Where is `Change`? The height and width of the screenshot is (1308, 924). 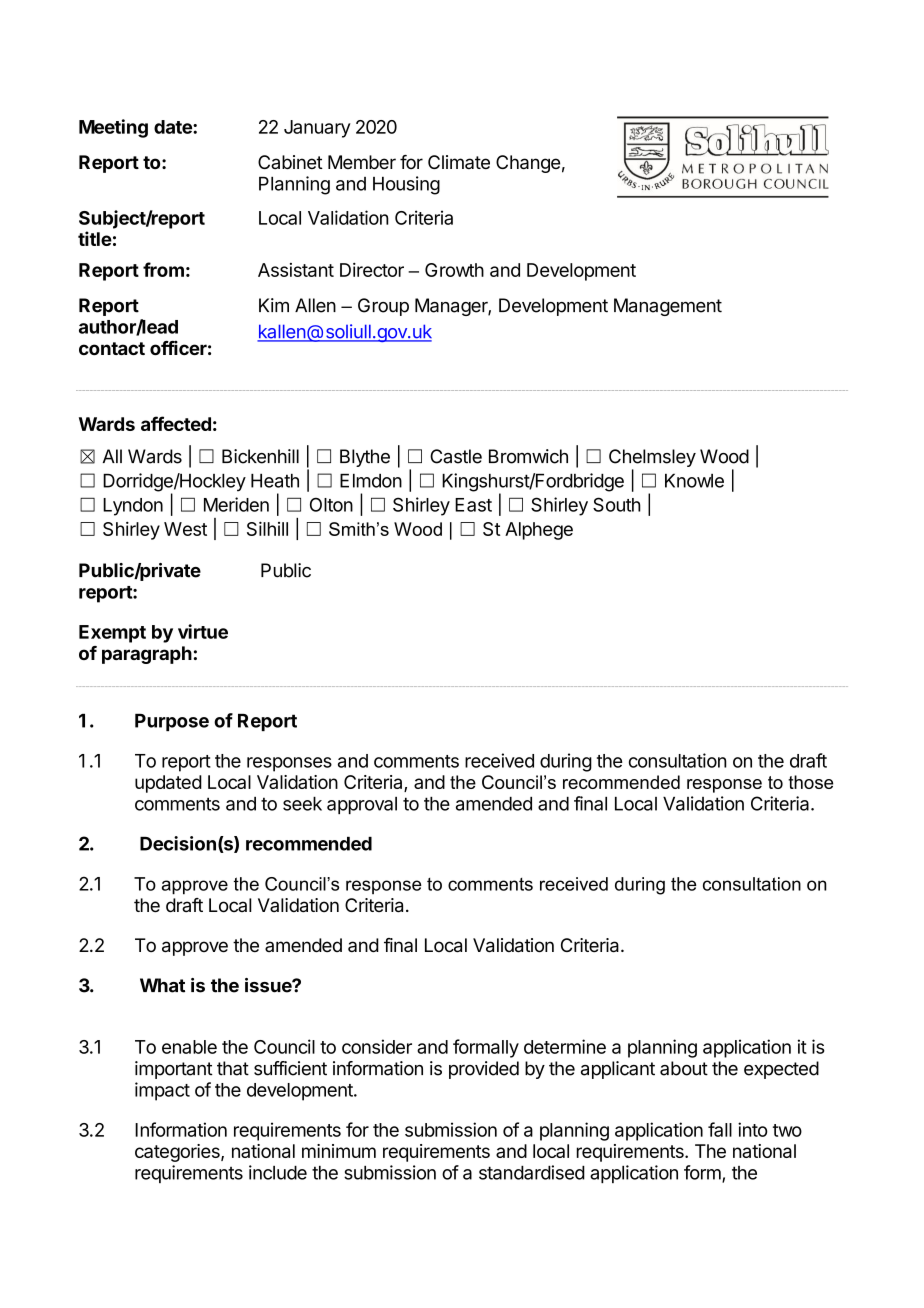 Change is located at coordinates (528, 164).
